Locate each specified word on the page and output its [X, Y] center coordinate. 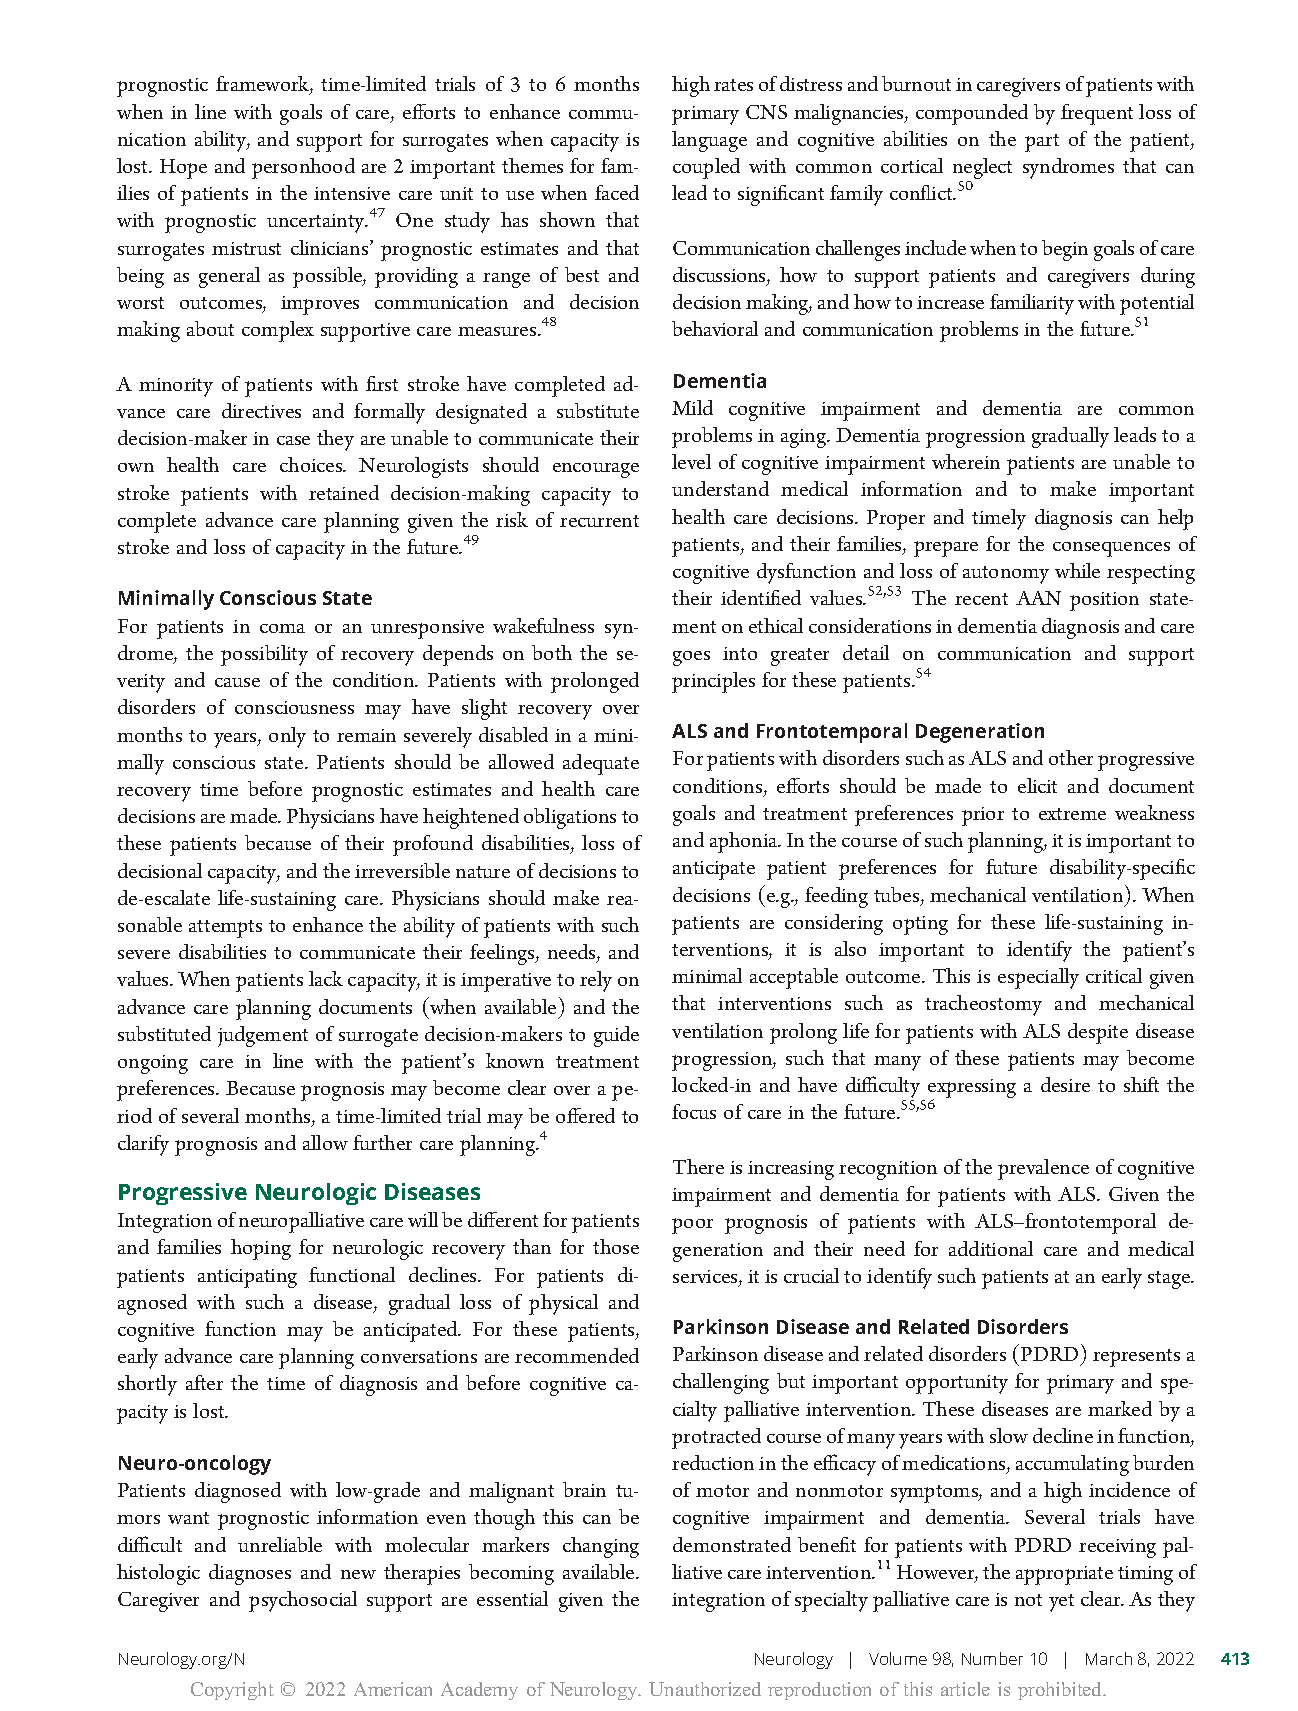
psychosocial [303, 1601]
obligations [570, 818]
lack [326, 978]
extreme [1072, 814]
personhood [303, 168]
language [709, 141]
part [1042, 143]
